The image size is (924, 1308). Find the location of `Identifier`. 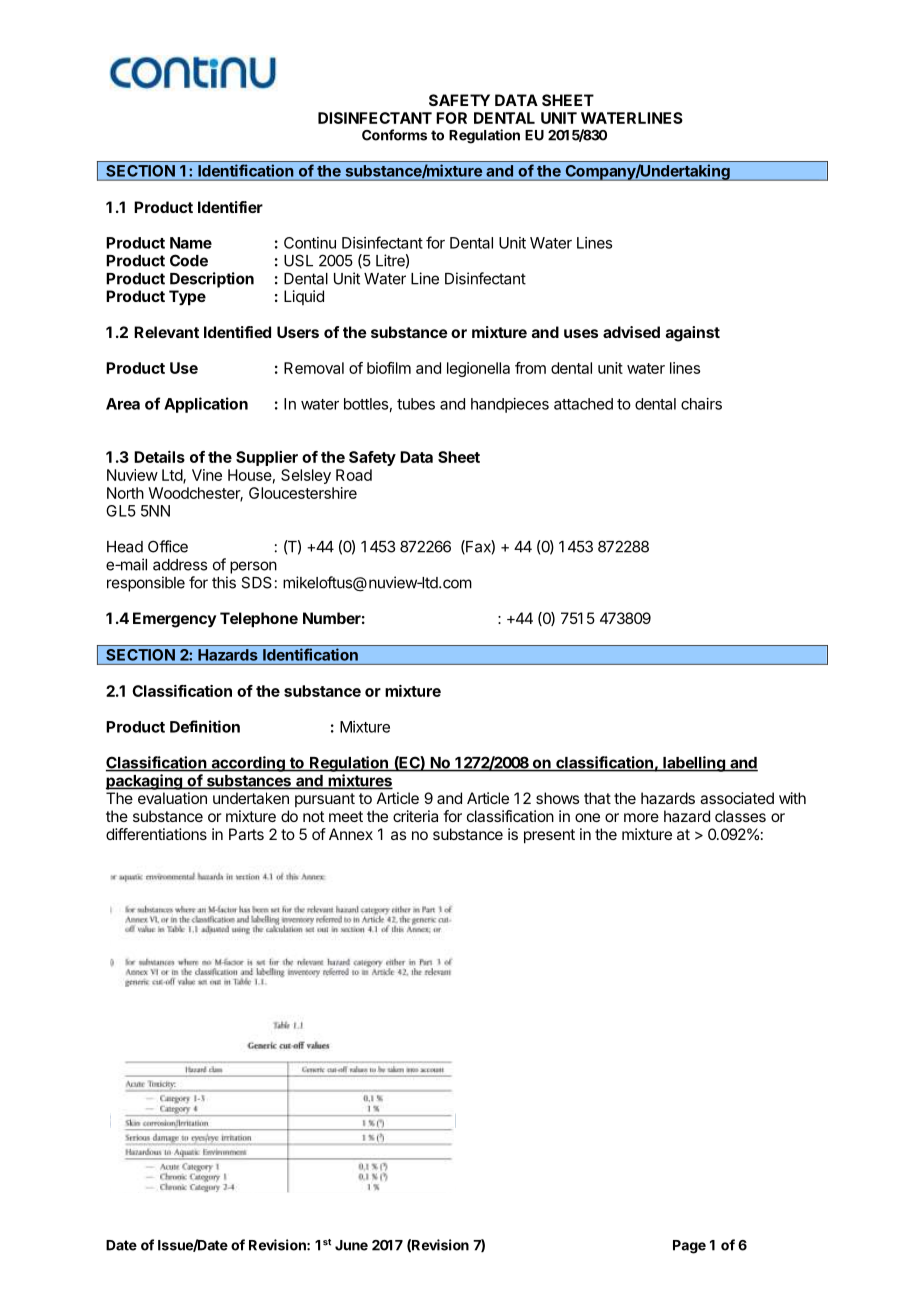

Identifier is located at coordinates (230, 207).
